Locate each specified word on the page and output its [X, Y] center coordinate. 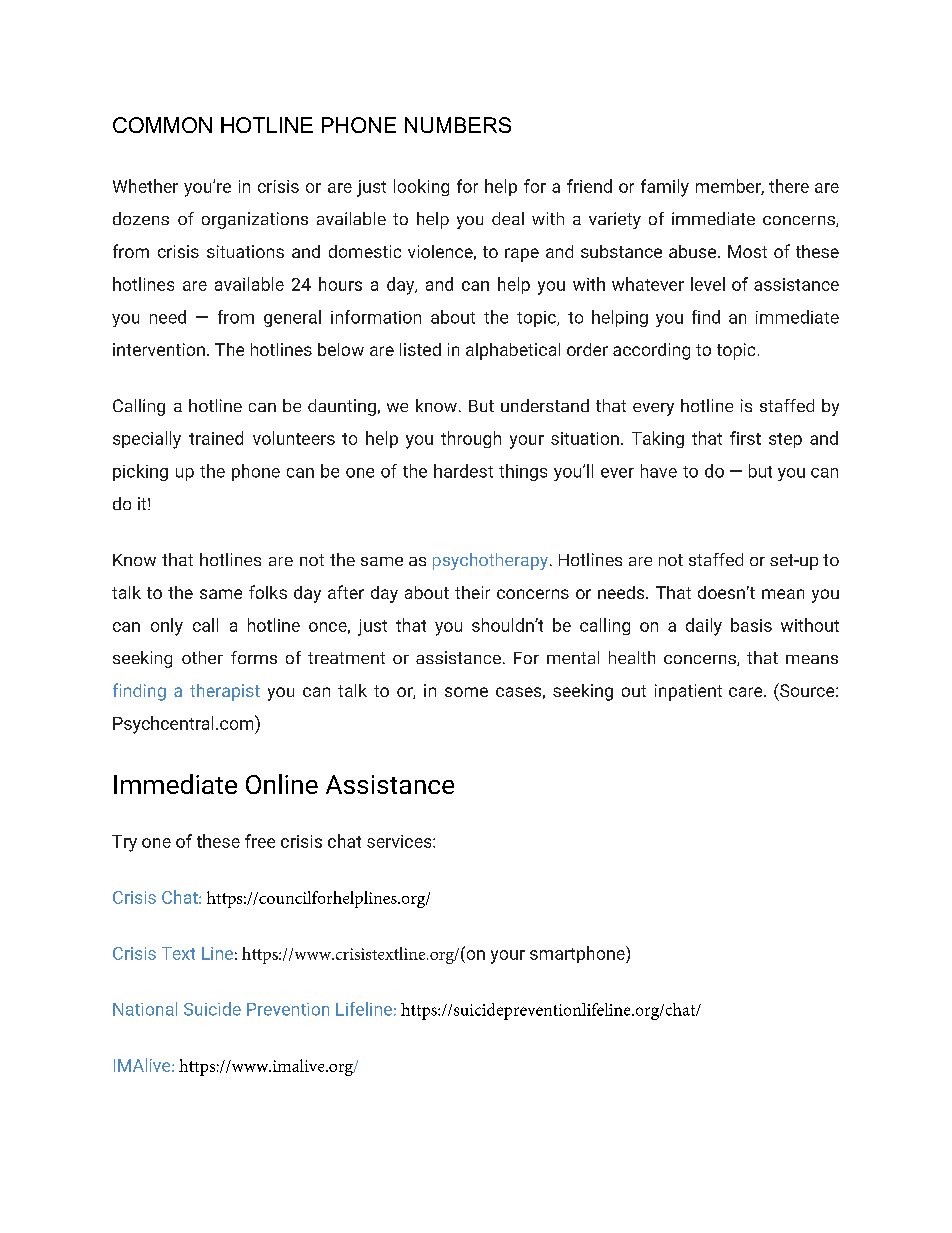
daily [704, 627]
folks [268, 592]
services [400, 841]
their [472, 592]
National [145, 1009]
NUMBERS [458, 125]
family [665, 188]
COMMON [162, 125]
